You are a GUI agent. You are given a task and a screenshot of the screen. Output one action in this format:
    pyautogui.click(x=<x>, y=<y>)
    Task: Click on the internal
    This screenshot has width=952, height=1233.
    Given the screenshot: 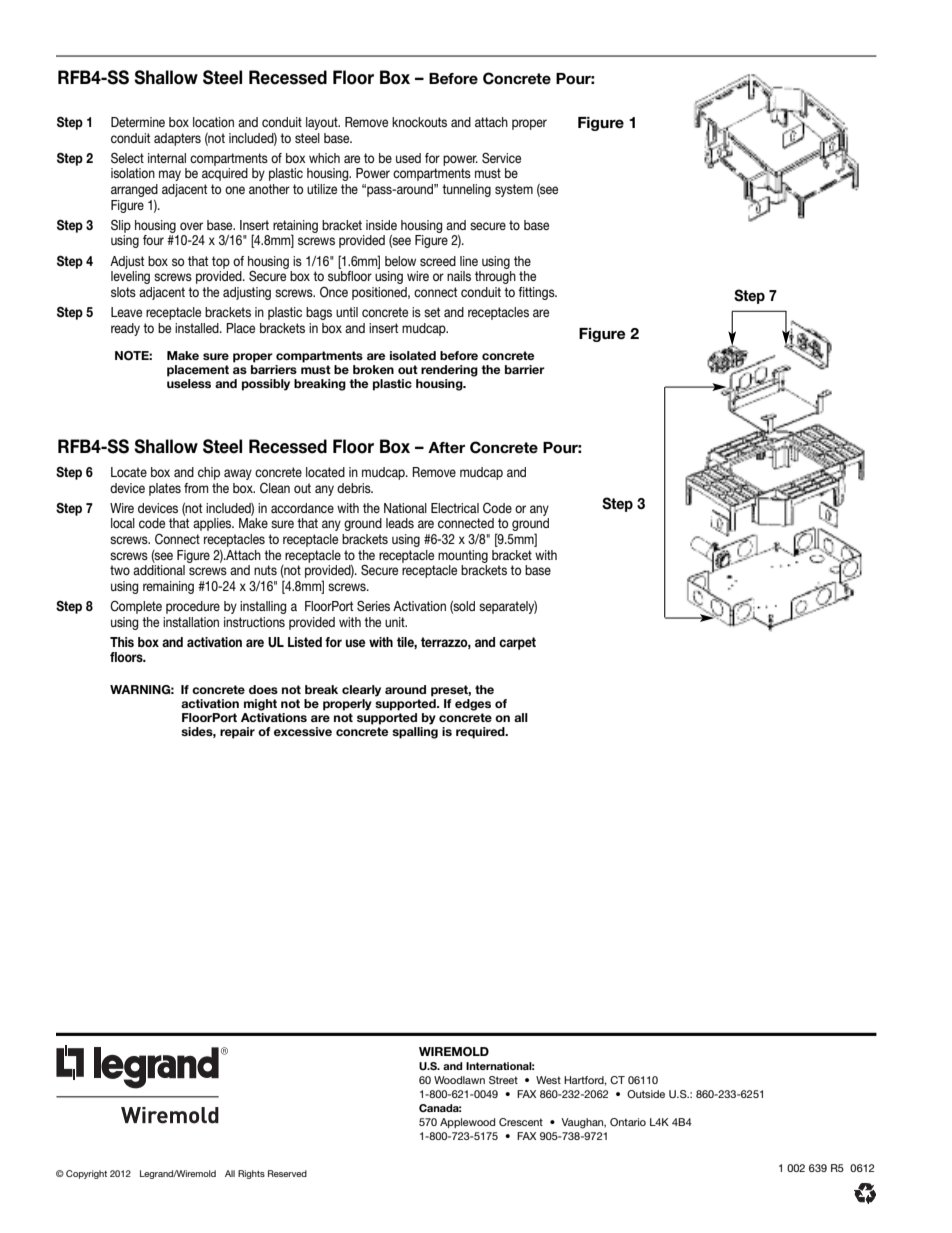 What is the action you would take?
    pyautogui.click(x=167, y=158)
